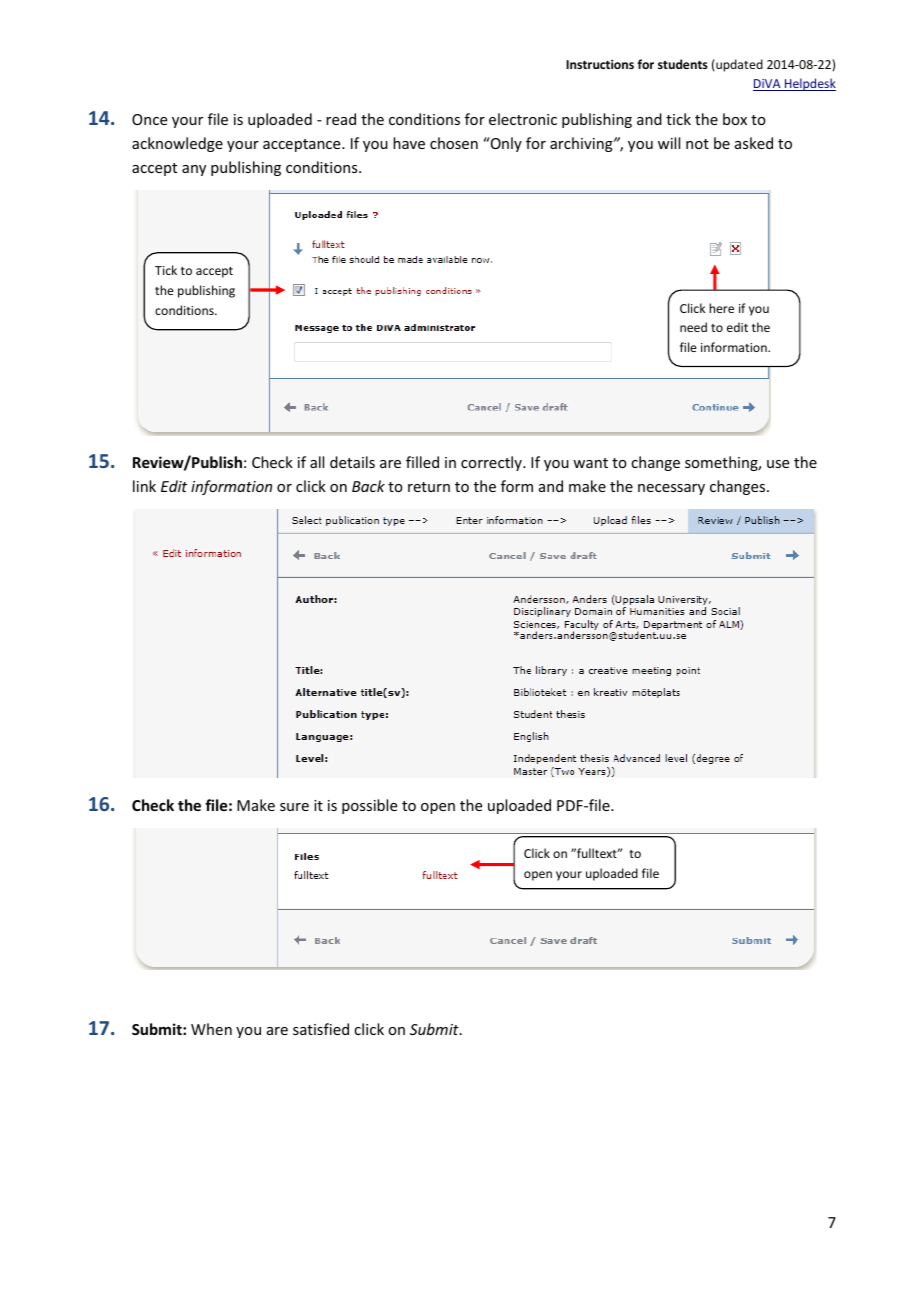 Image resolution: width=924 pixels, height=1308 pixels. What do you see at coordinates (523, 119) in the image?
I see `electronic` at bounding box center [523, 119].
